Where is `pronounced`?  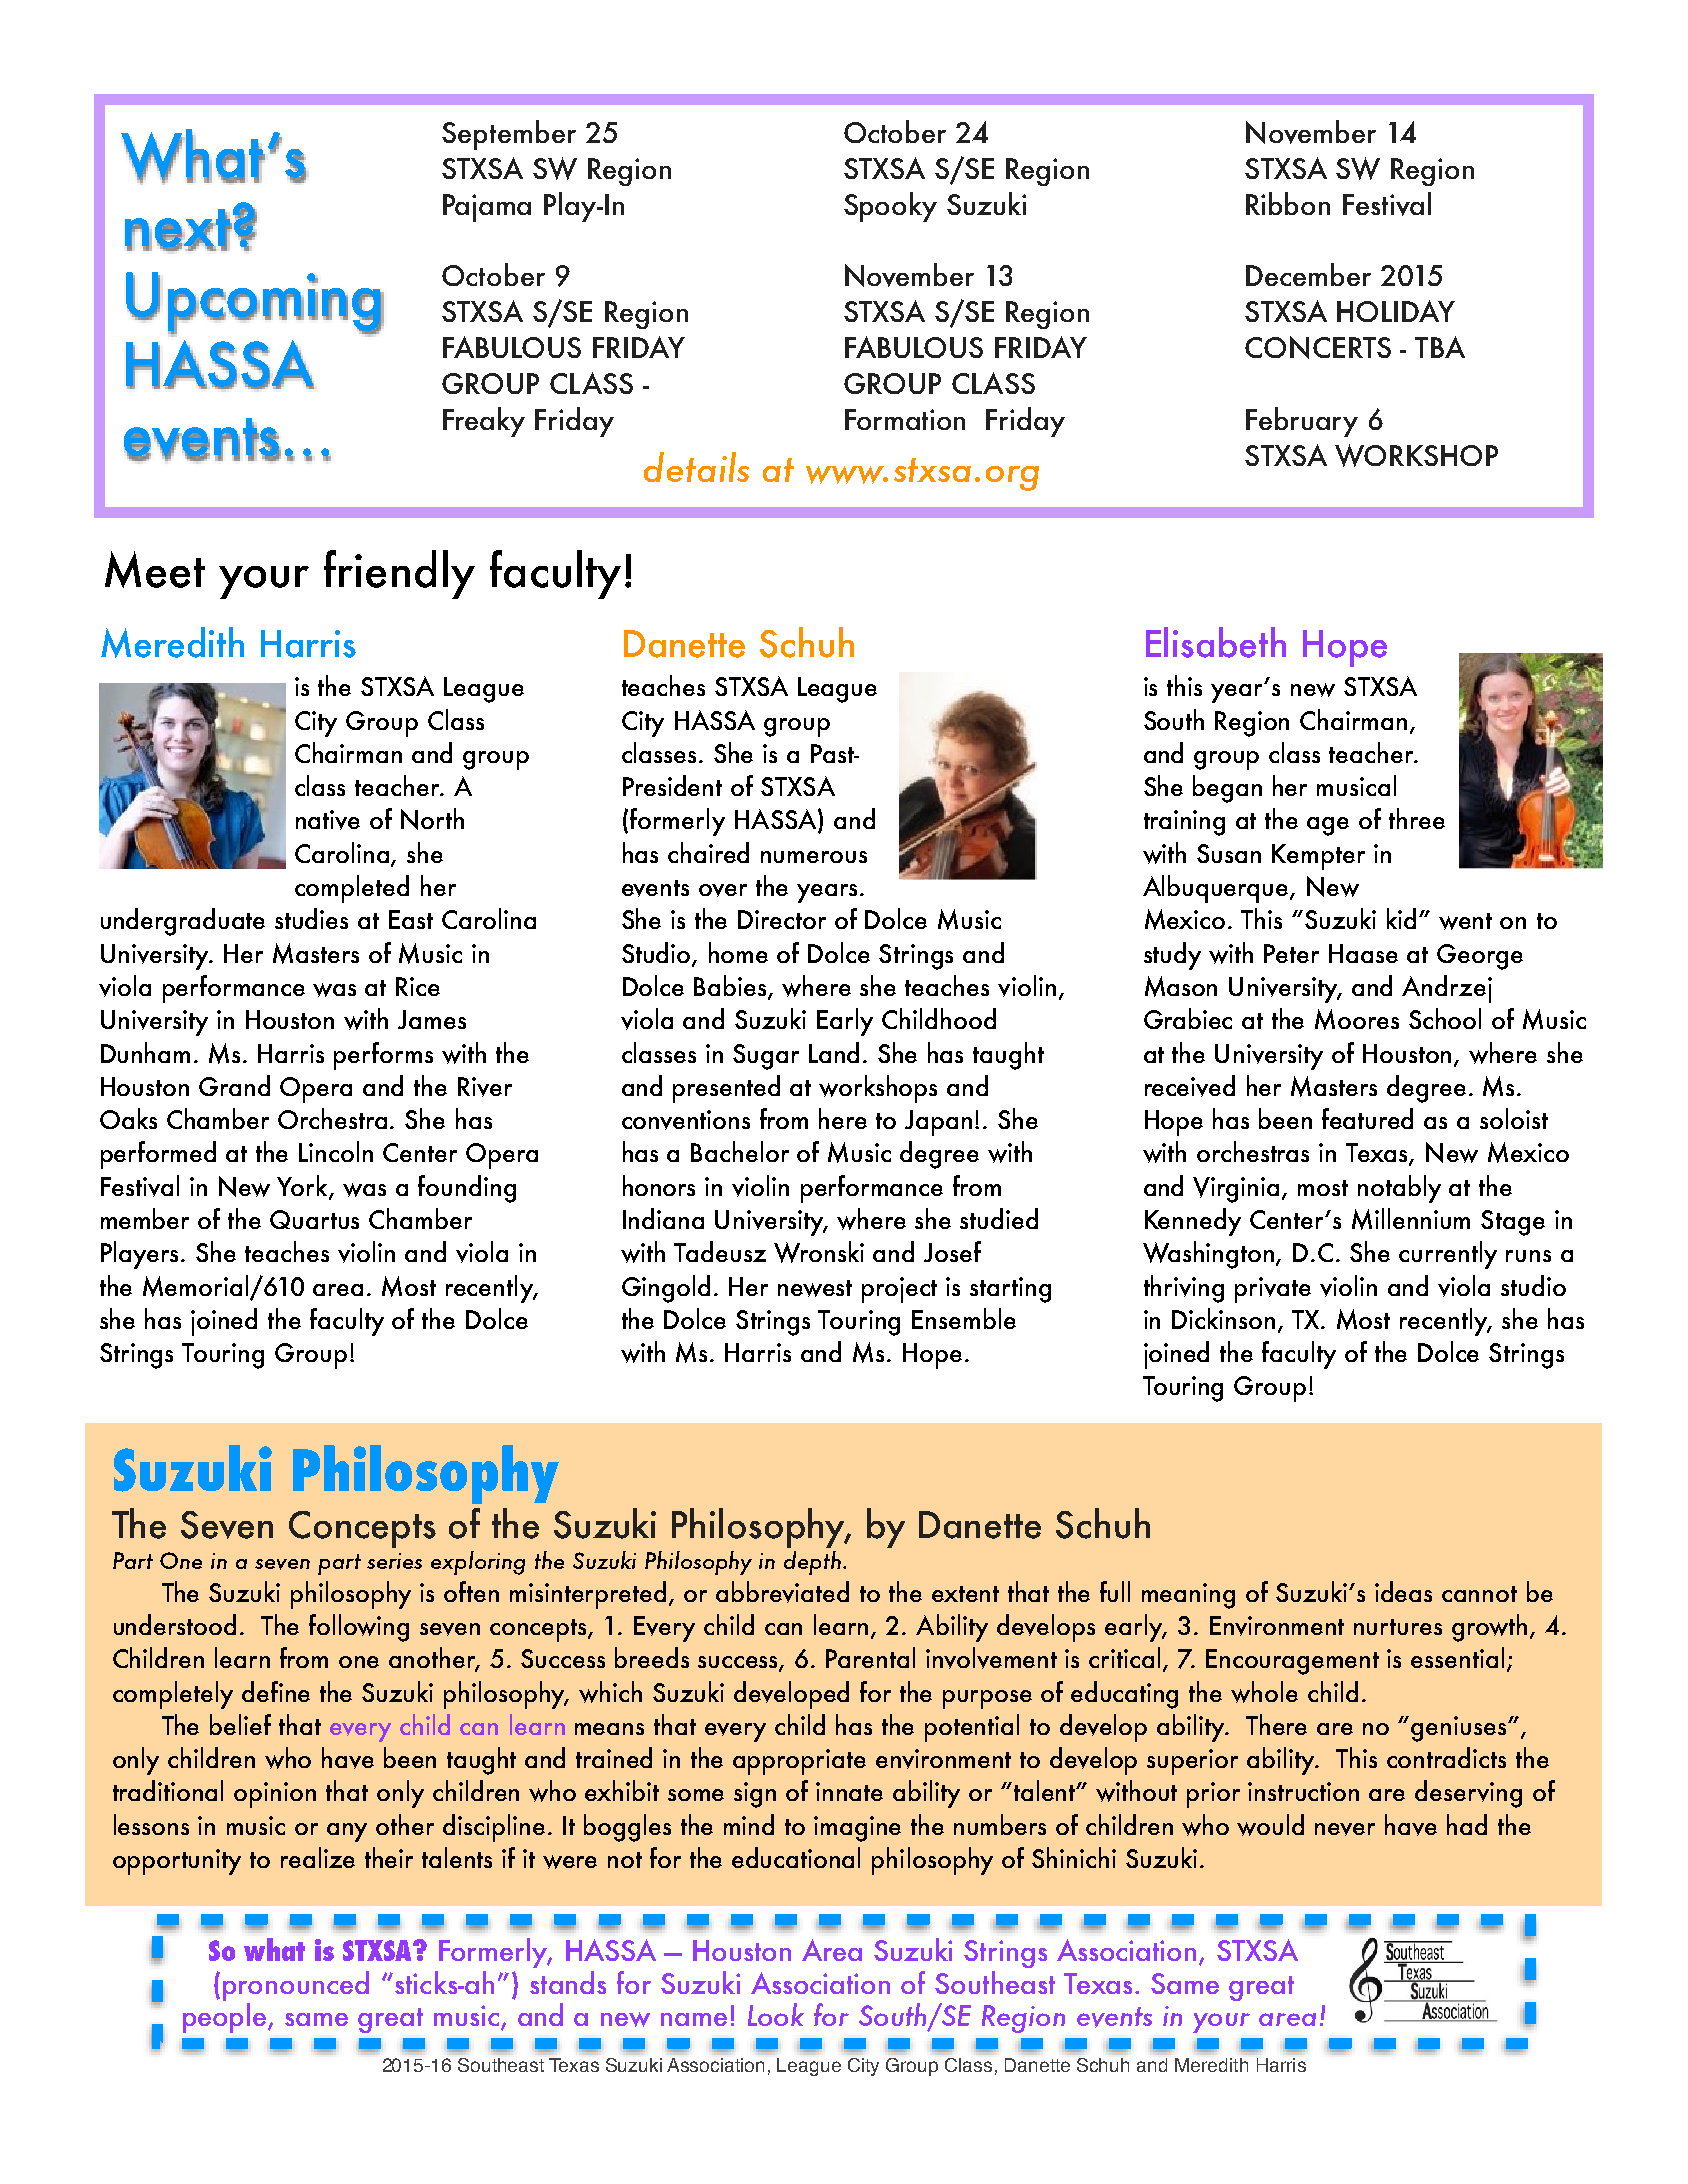 pronounced is located at coordinates (296, 1986).
